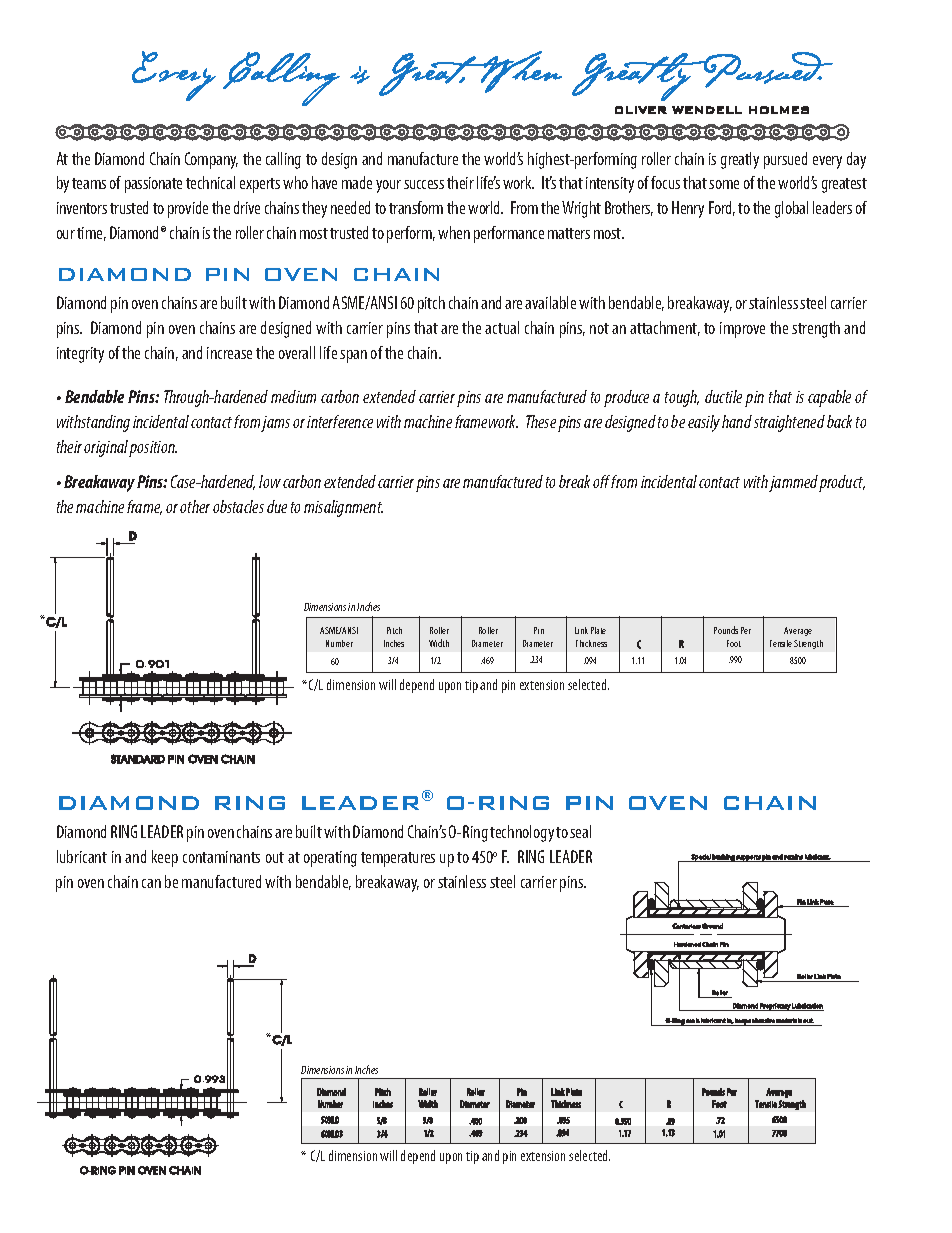 This page has width=952, height=1233. What do you see at coordinates (153, 185) in the page?
I see `passionate` at bounding box center [153, 185].
